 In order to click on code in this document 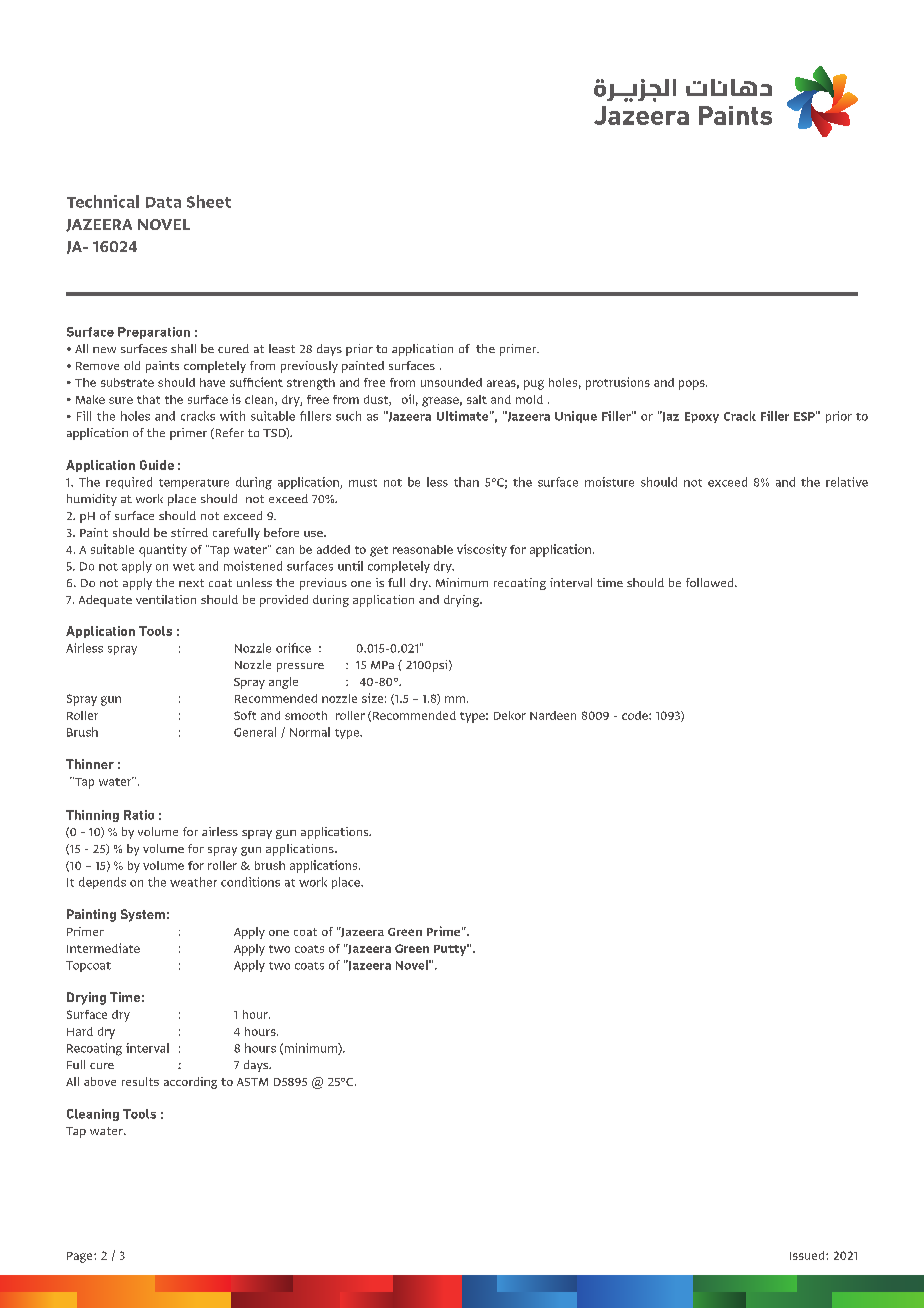, I will do `click(636, 715)`.
